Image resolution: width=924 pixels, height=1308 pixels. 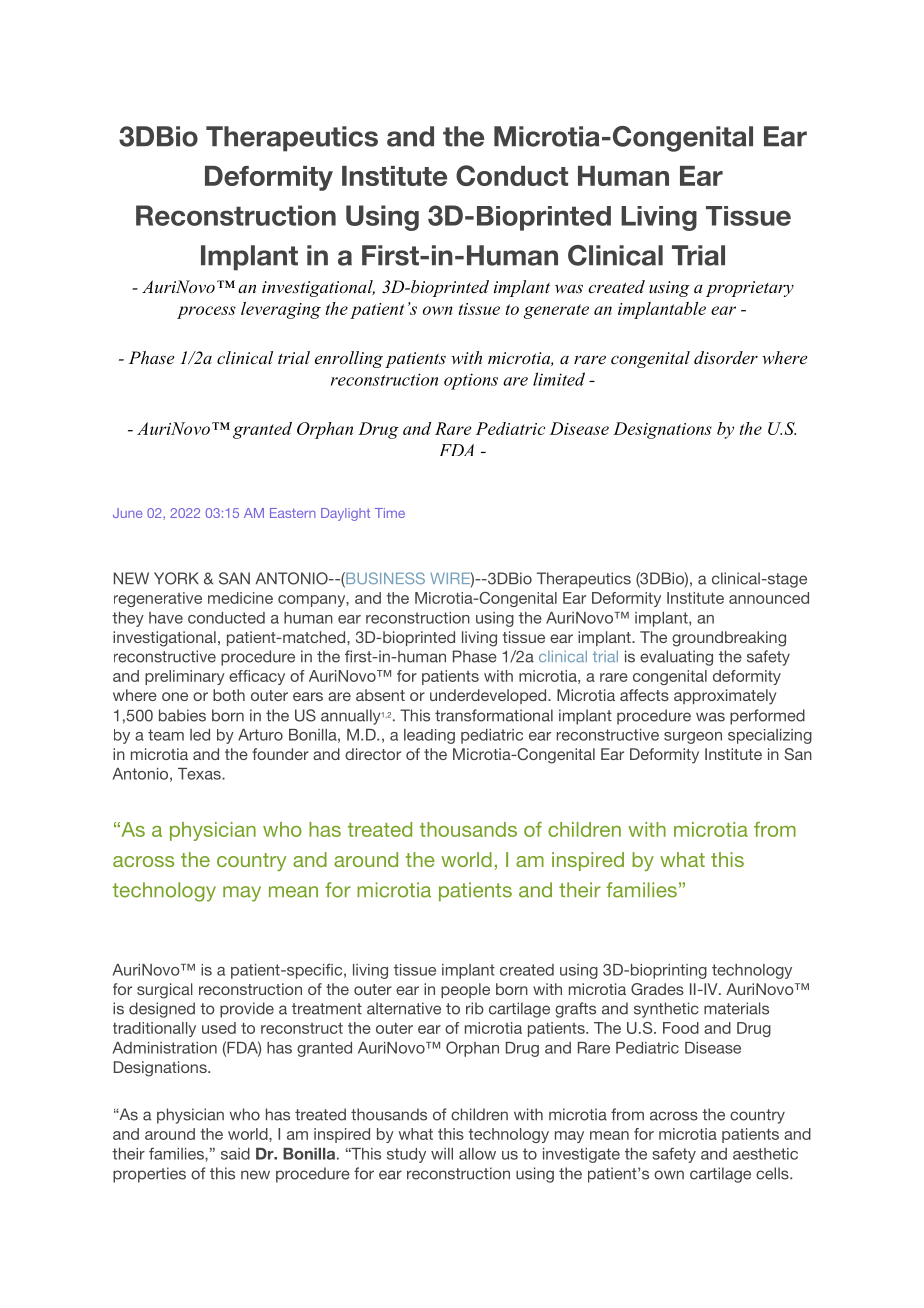 What do you see at coordinates (429, 736) in the screenshot?
I see `leading` at bounding box center [429, 736].
